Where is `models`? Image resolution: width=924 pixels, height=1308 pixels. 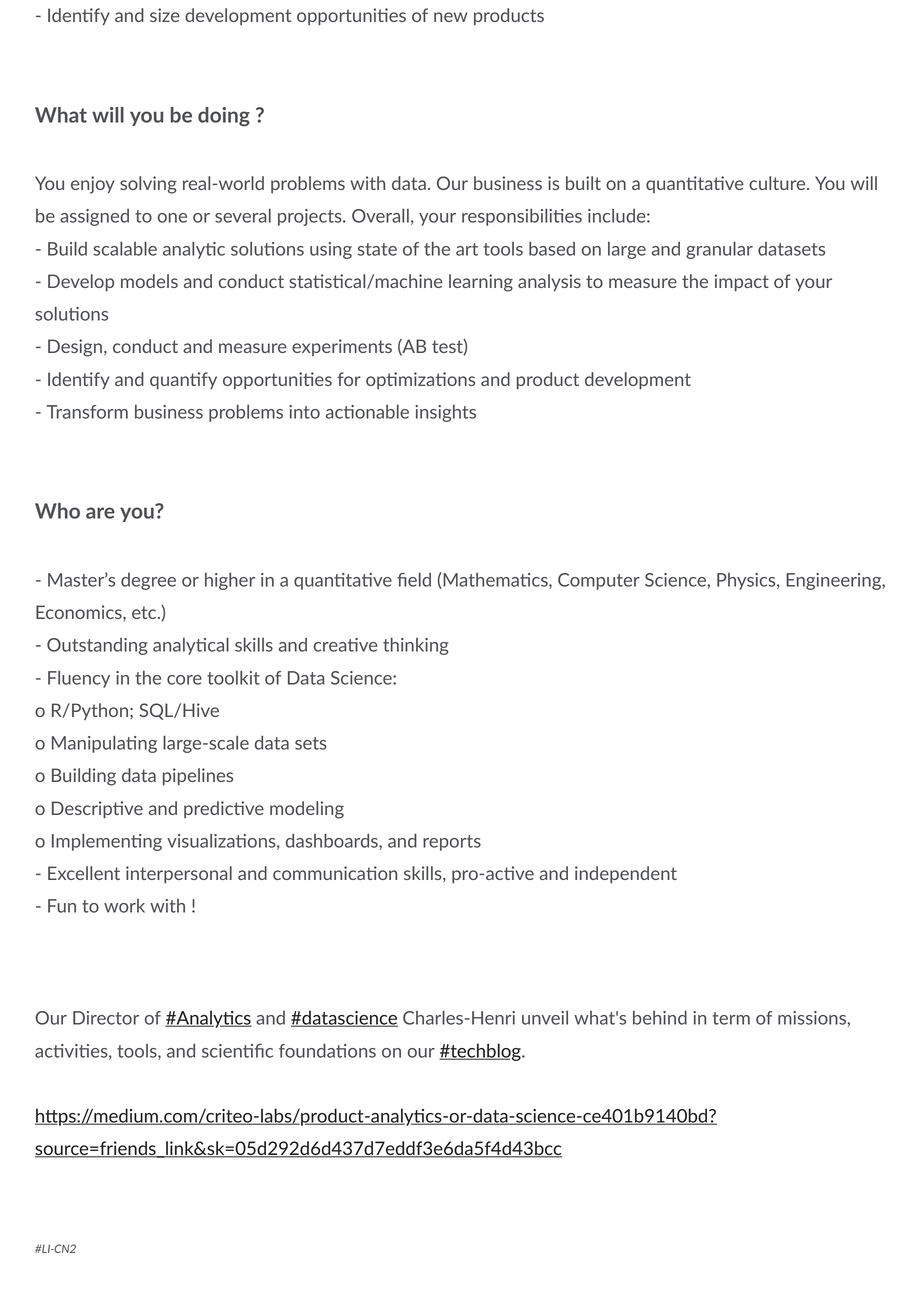
models is located at coordinates (149, 281).
